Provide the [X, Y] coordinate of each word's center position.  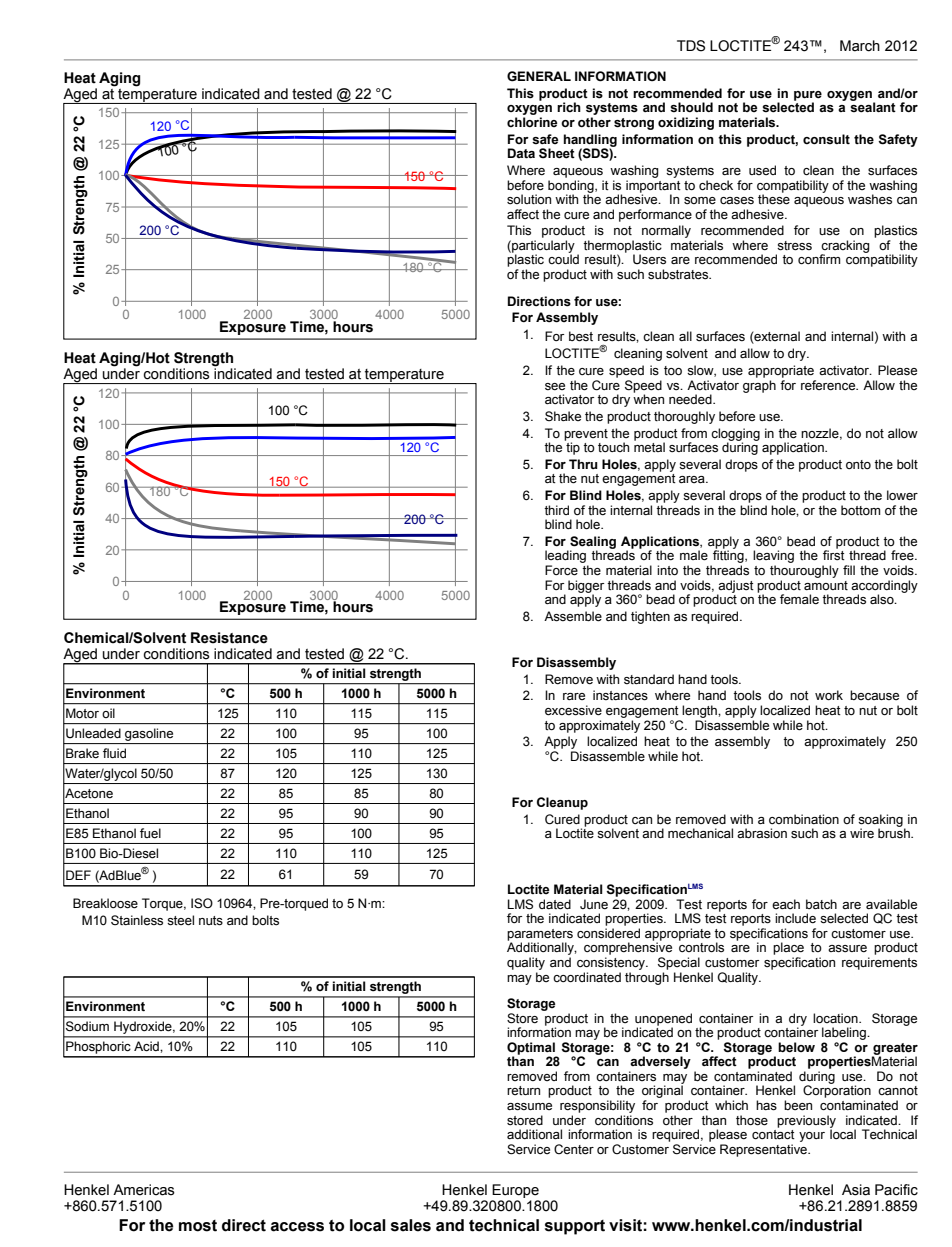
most [198, 1226]
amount [826, 585]
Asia [856, 1190]
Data [521, 153]
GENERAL [539, 76]
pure [808, 97]
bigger [586, 587]
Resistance [229, 638]
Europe [515, 1191]
